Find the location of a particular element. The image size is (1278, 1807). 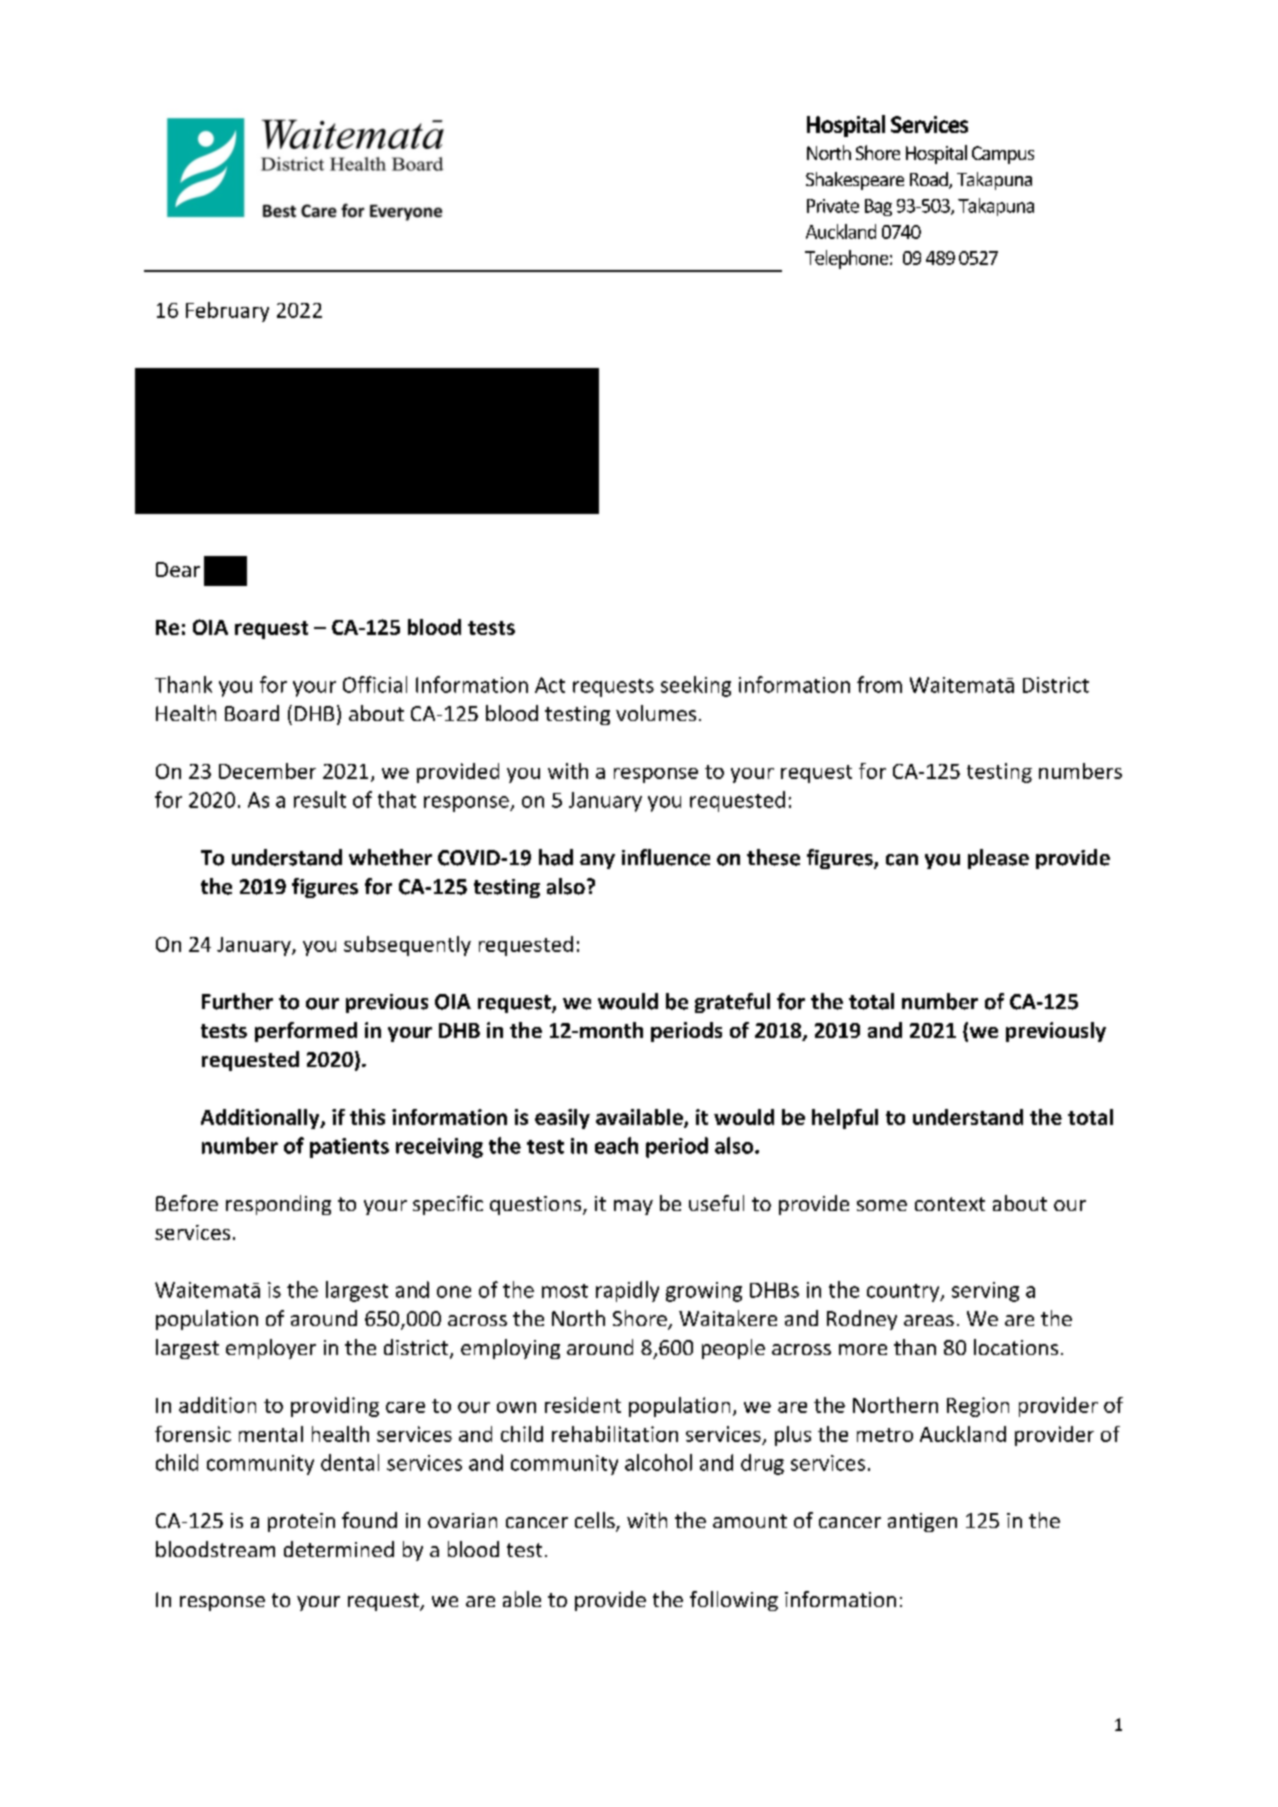

helpful is located at coordinates (845, 1119).
